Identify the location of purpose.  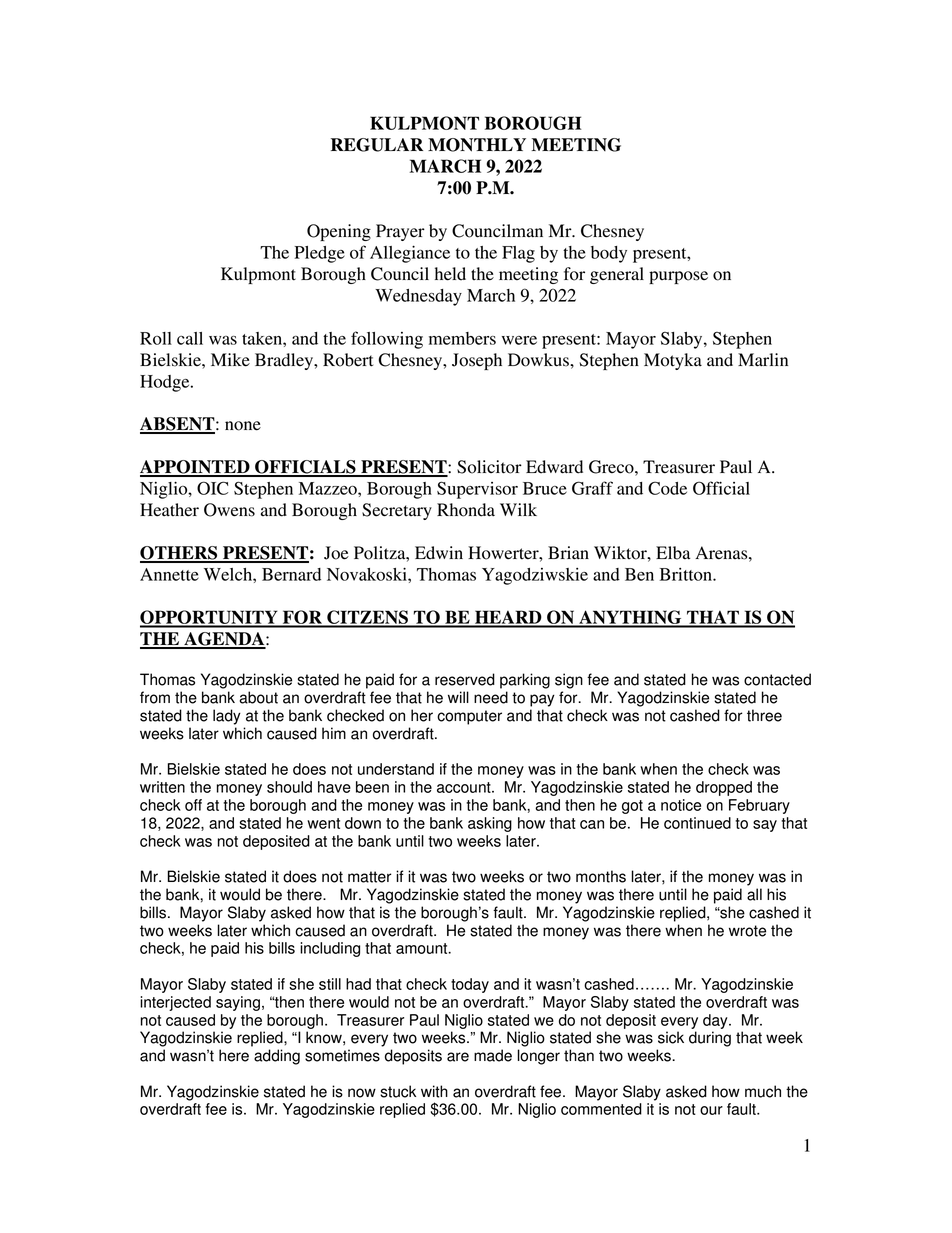
(678, 277).
